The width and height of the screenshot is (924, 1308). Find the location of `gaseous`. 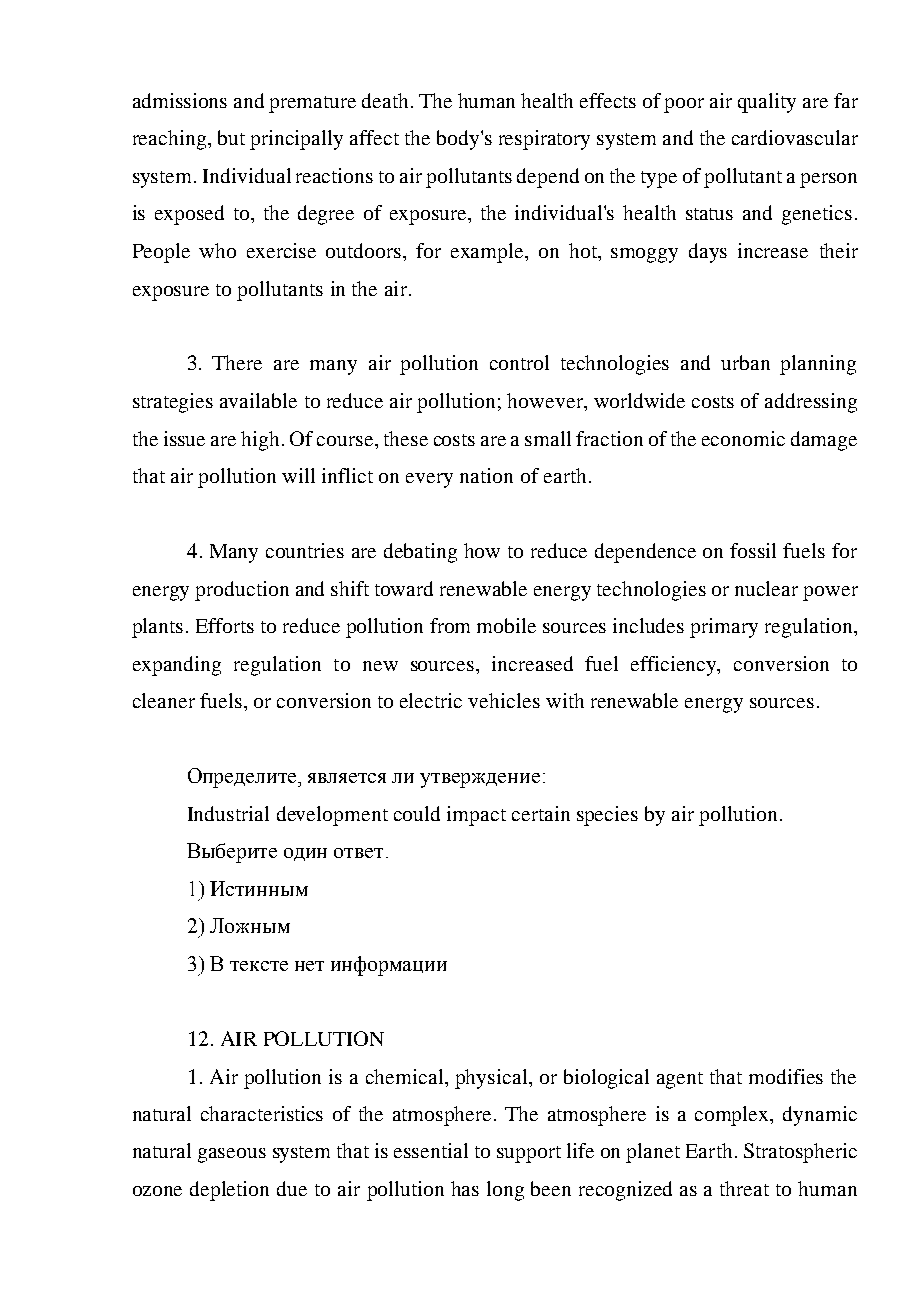

gaseous is located at coordinates (232, 1155).
